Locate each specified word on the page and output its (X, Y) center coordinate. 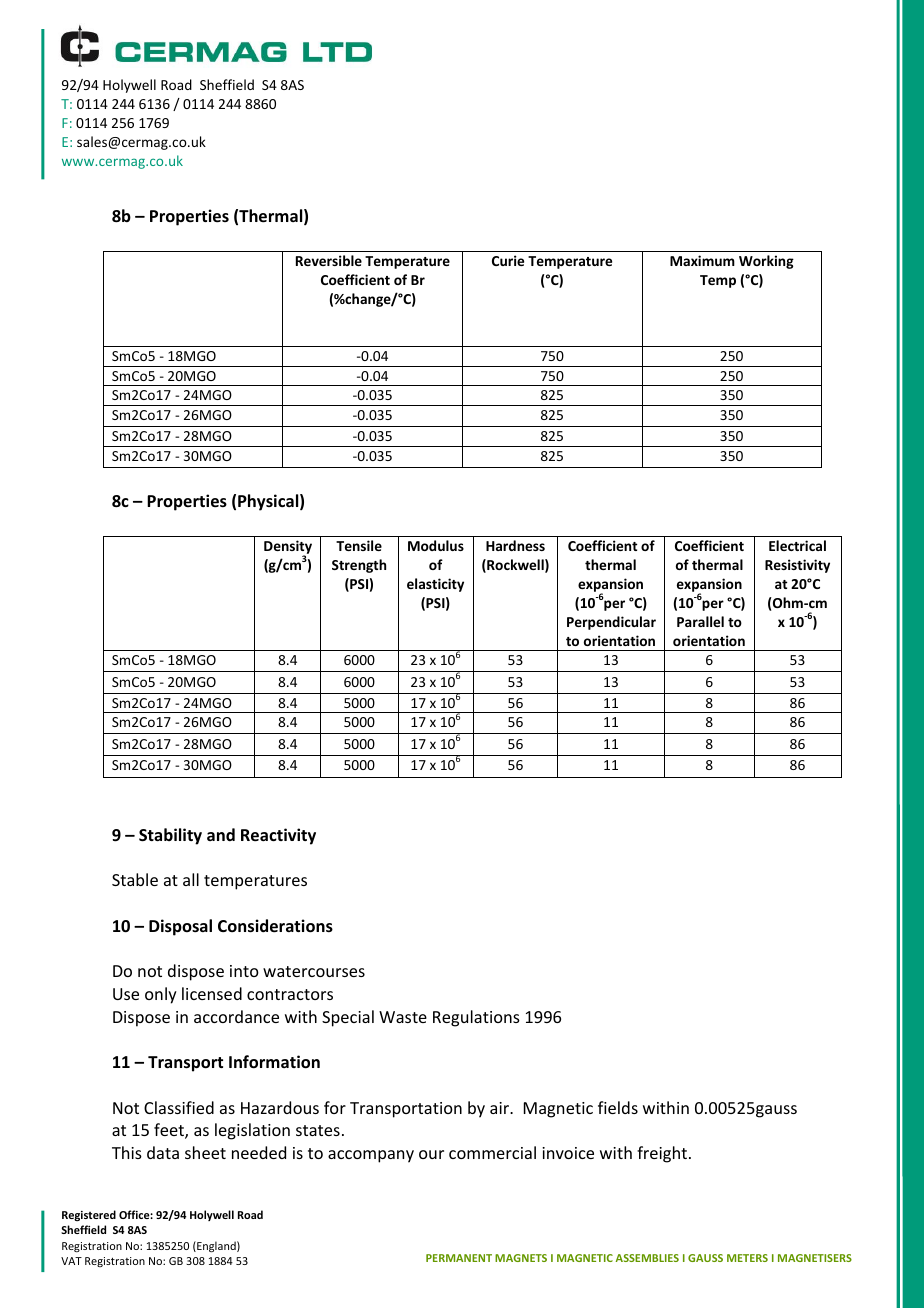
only (161, 995)
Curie (508, 260)
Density (288, 548)
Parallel (700, 621)
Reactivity (278, 836)
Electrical (797, 545)
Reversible (329, 260)
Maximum (702, 260)
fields (618, 1107)
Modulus (436, 545)
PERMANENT (459, 1258)
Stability (170, 836)
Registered (89, 1215)
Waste (403, 1017)
